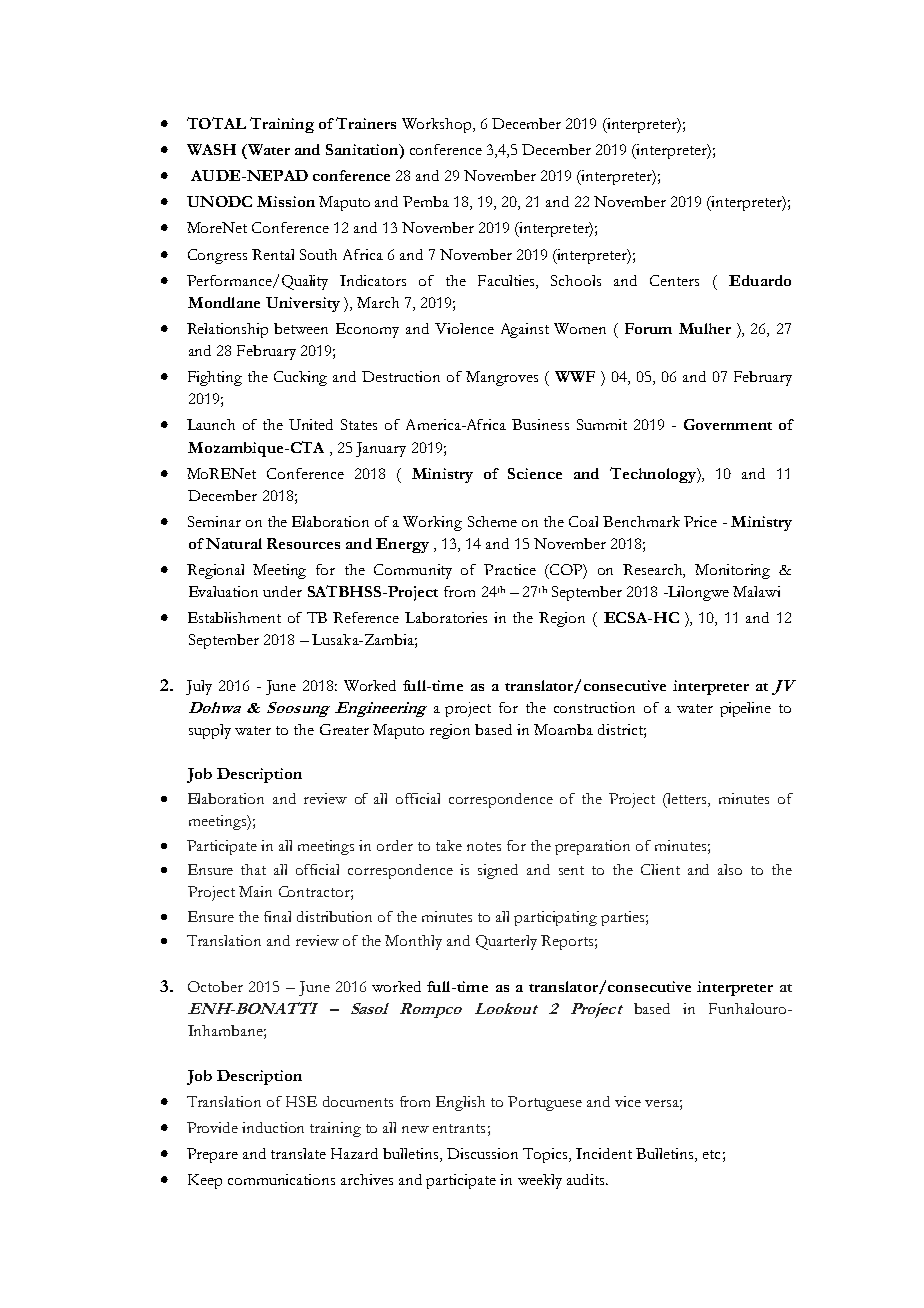 The width and height of the screenshot is (924, 1308). Describe the element at coordinates (506, 942) in the screenshot. I see `Quarterly` at that location.
